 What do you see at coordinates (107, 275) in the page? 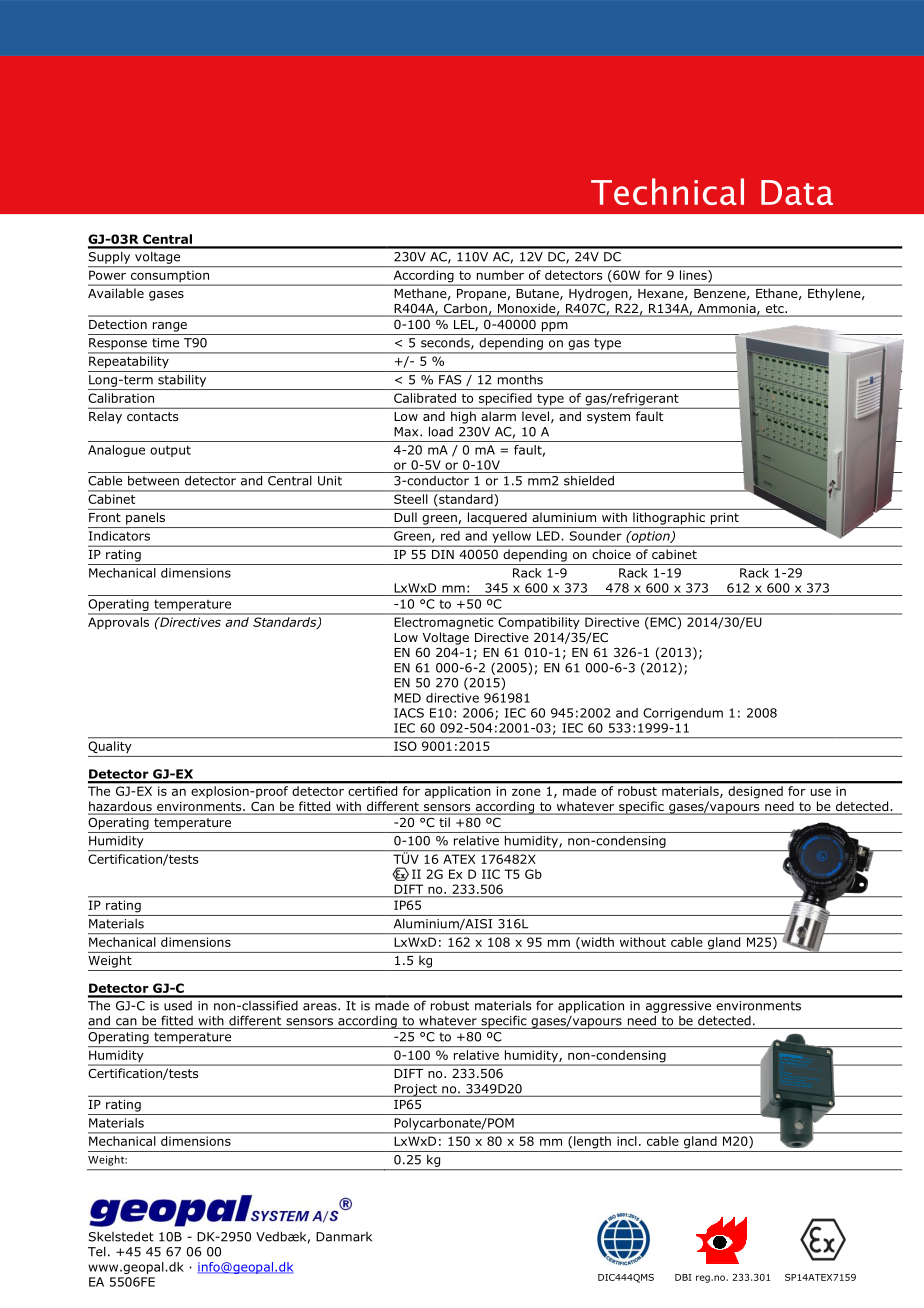
I see `Power` at bounding box center [107, 275].
